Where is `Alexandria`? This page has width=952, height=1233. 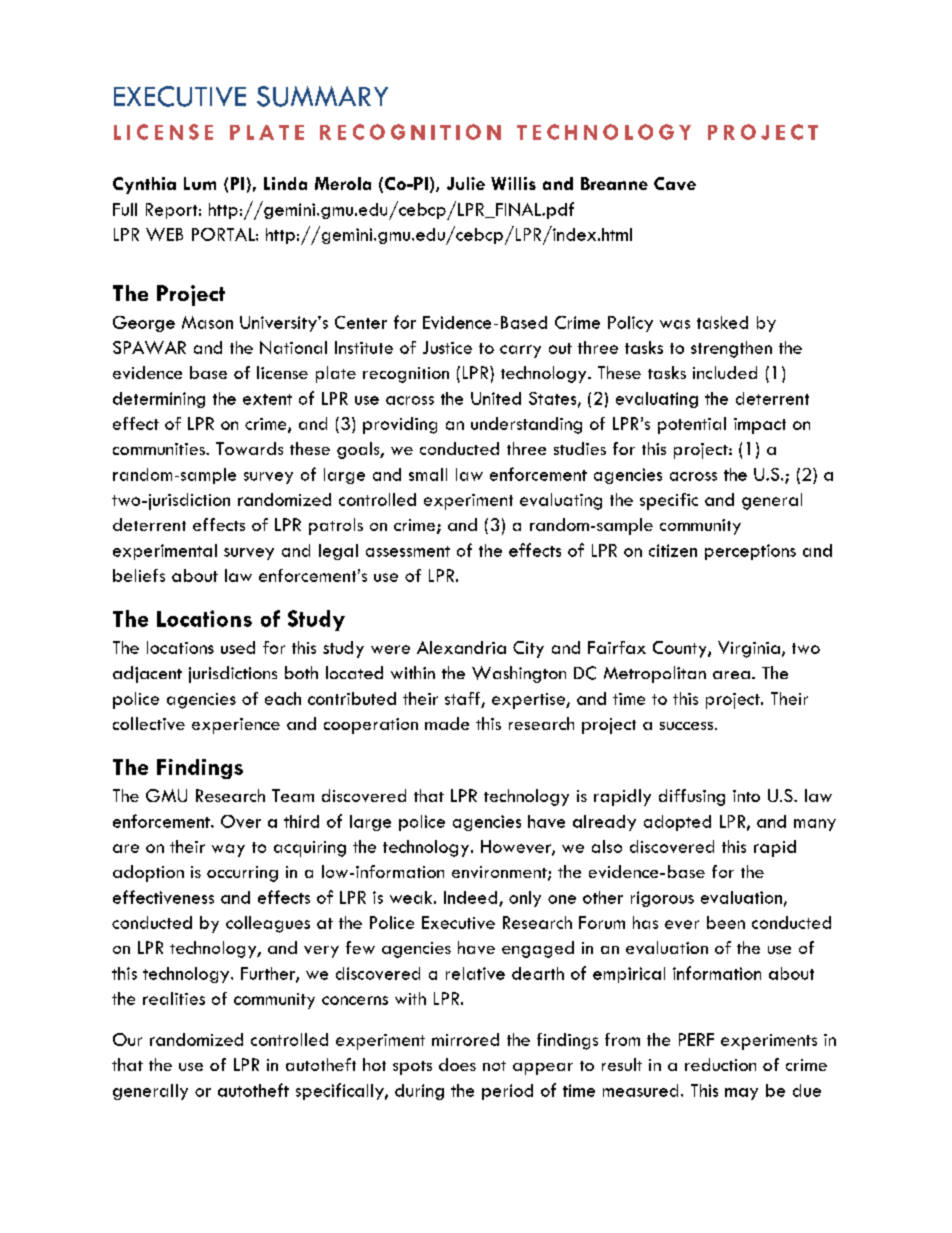 Alexandria is located at coordinates (461, 647).
